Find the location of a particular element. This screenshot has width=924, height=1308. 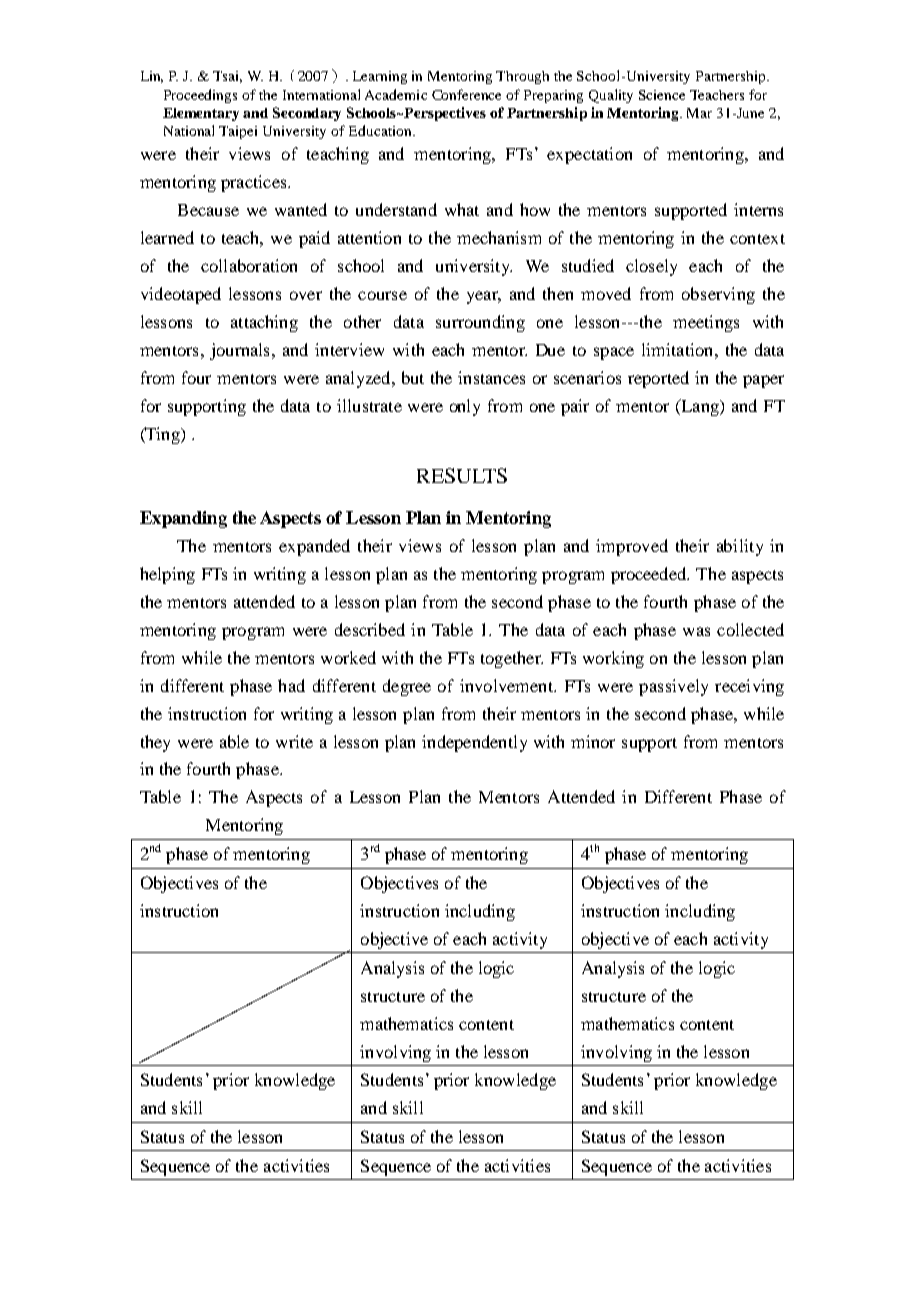

independently is located at coordinates (474, 743).
